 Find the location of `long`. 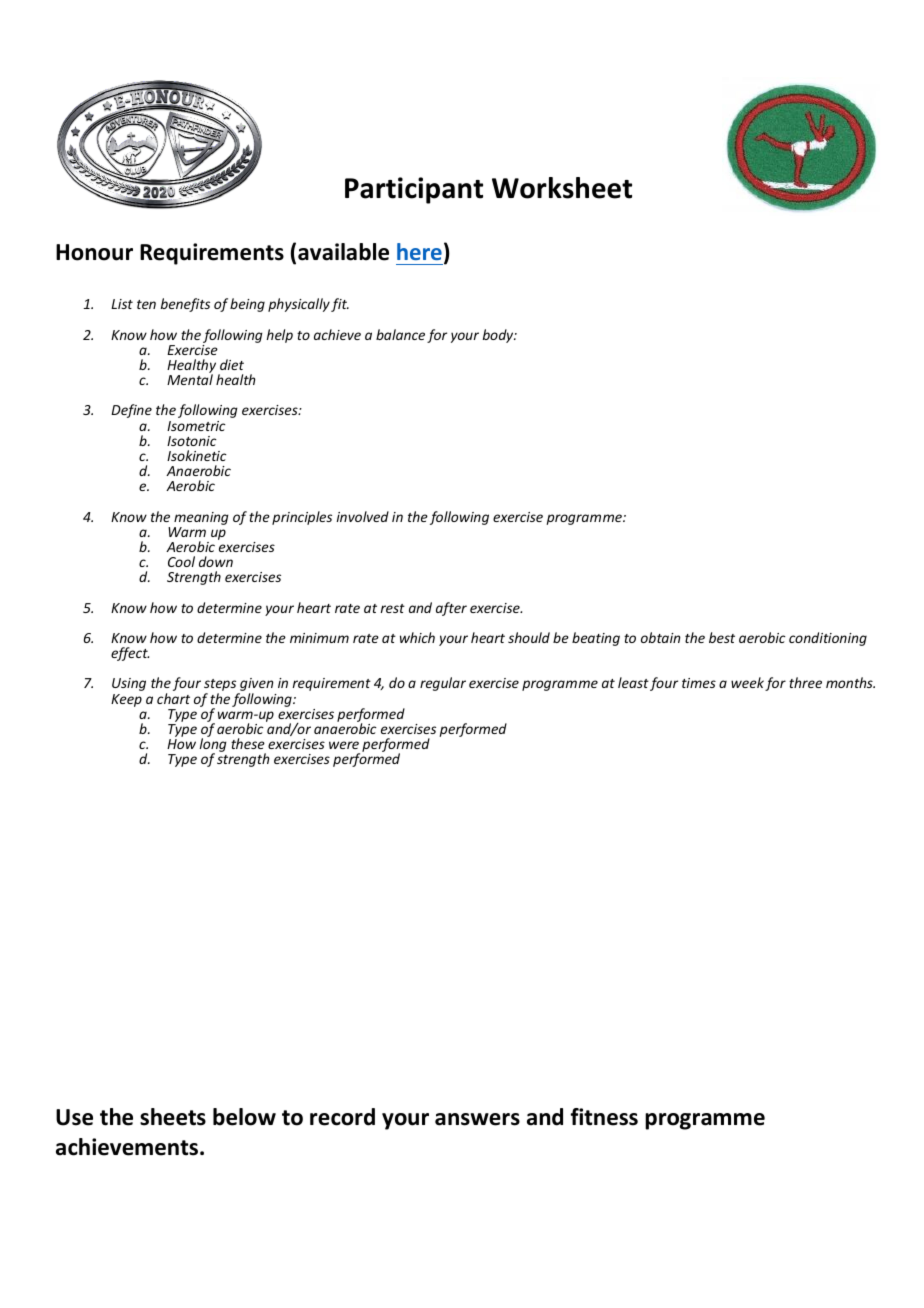

long is located at coordinates (213, 746).
